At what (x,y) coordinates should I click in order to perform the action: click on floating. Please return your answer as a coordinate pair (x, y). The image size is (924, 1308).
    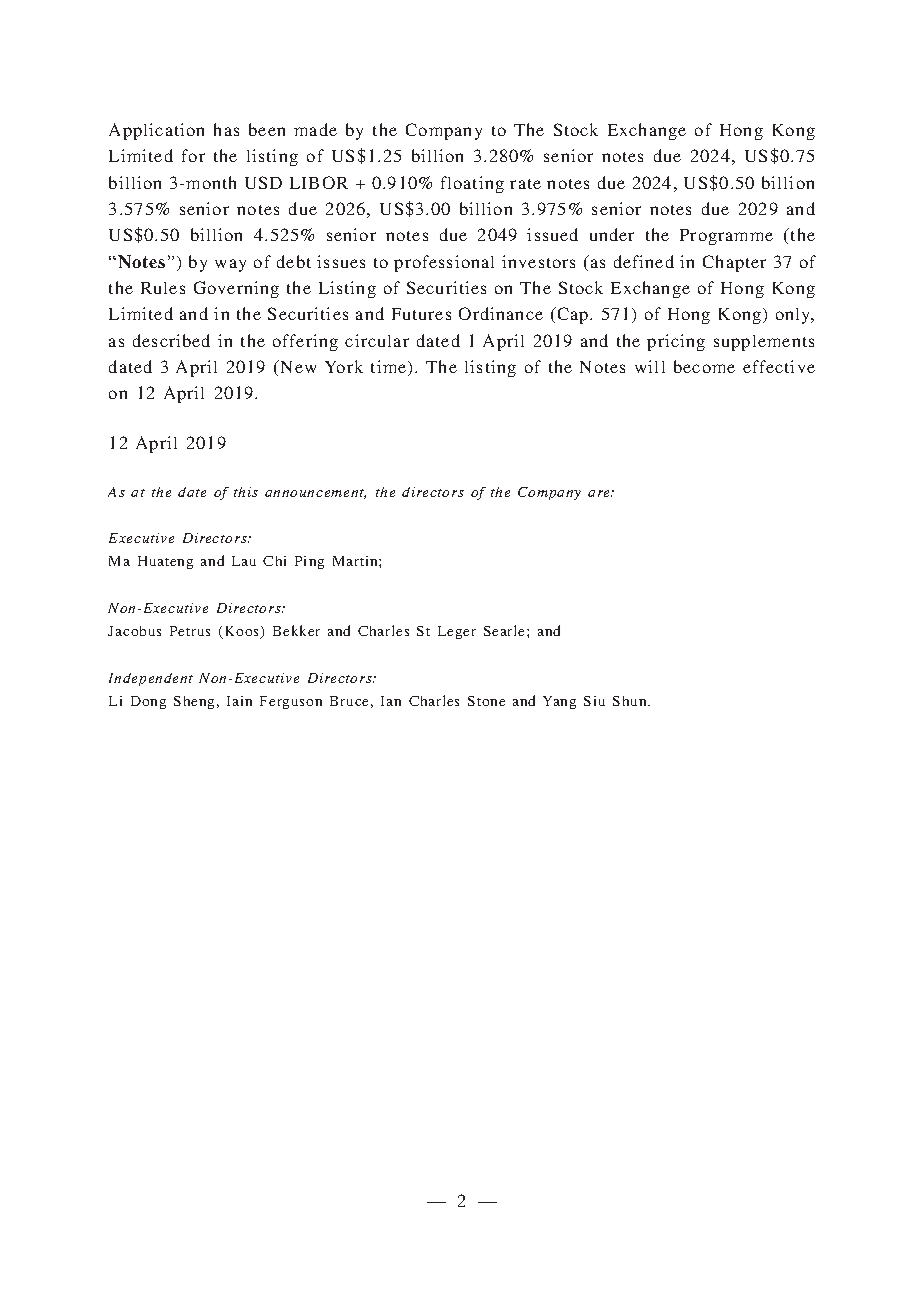
    Looking at the image, I should click on (472, 184).
